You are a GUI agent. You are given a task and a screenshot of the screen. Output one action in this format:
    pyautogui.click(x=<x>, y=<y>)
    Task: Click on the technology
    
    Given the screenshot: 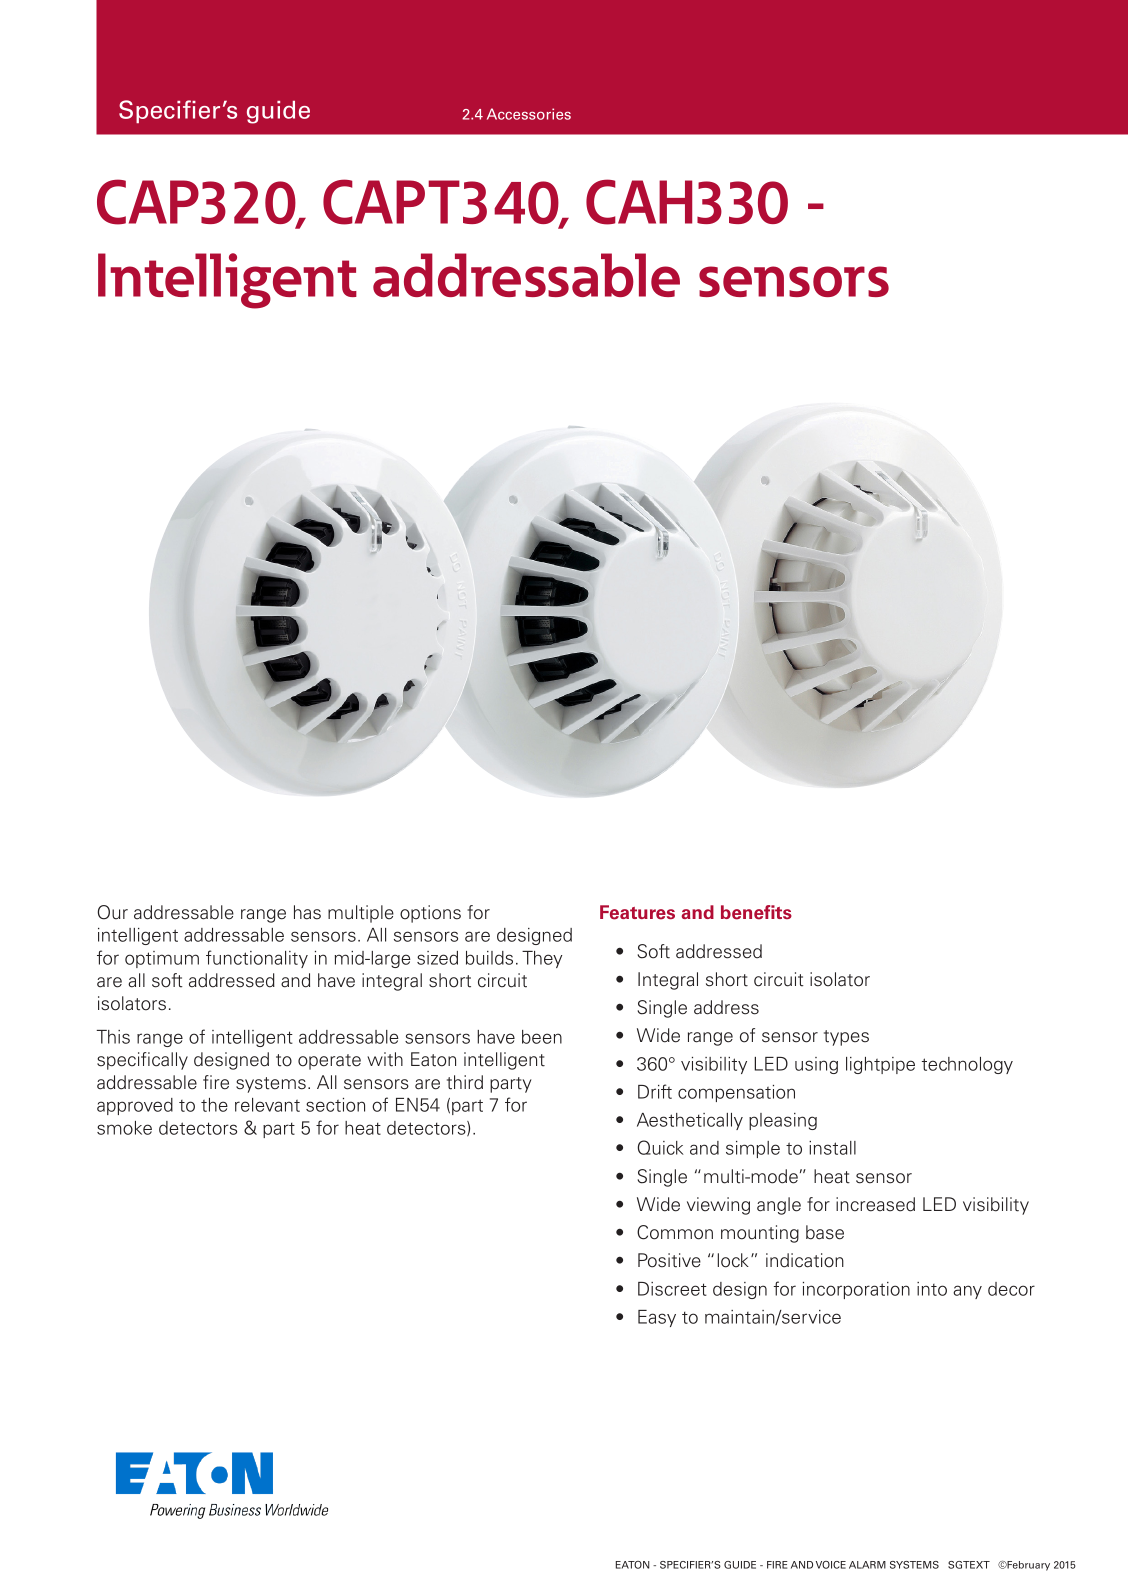 What is the action you would take?
    pyautogui.click(x=967, y=1065)
